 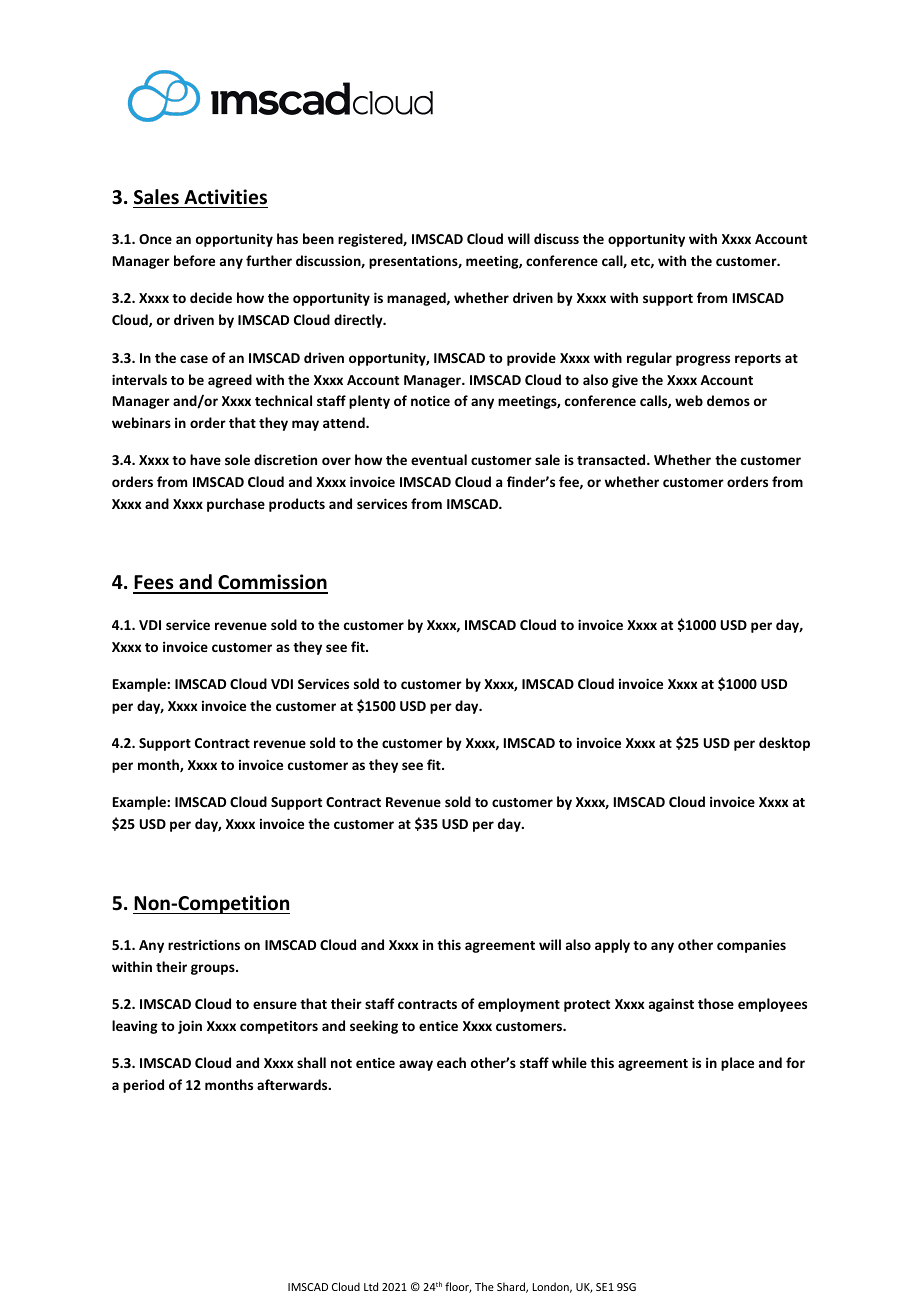 I want to click on place, so click(x=737, y=1064).
